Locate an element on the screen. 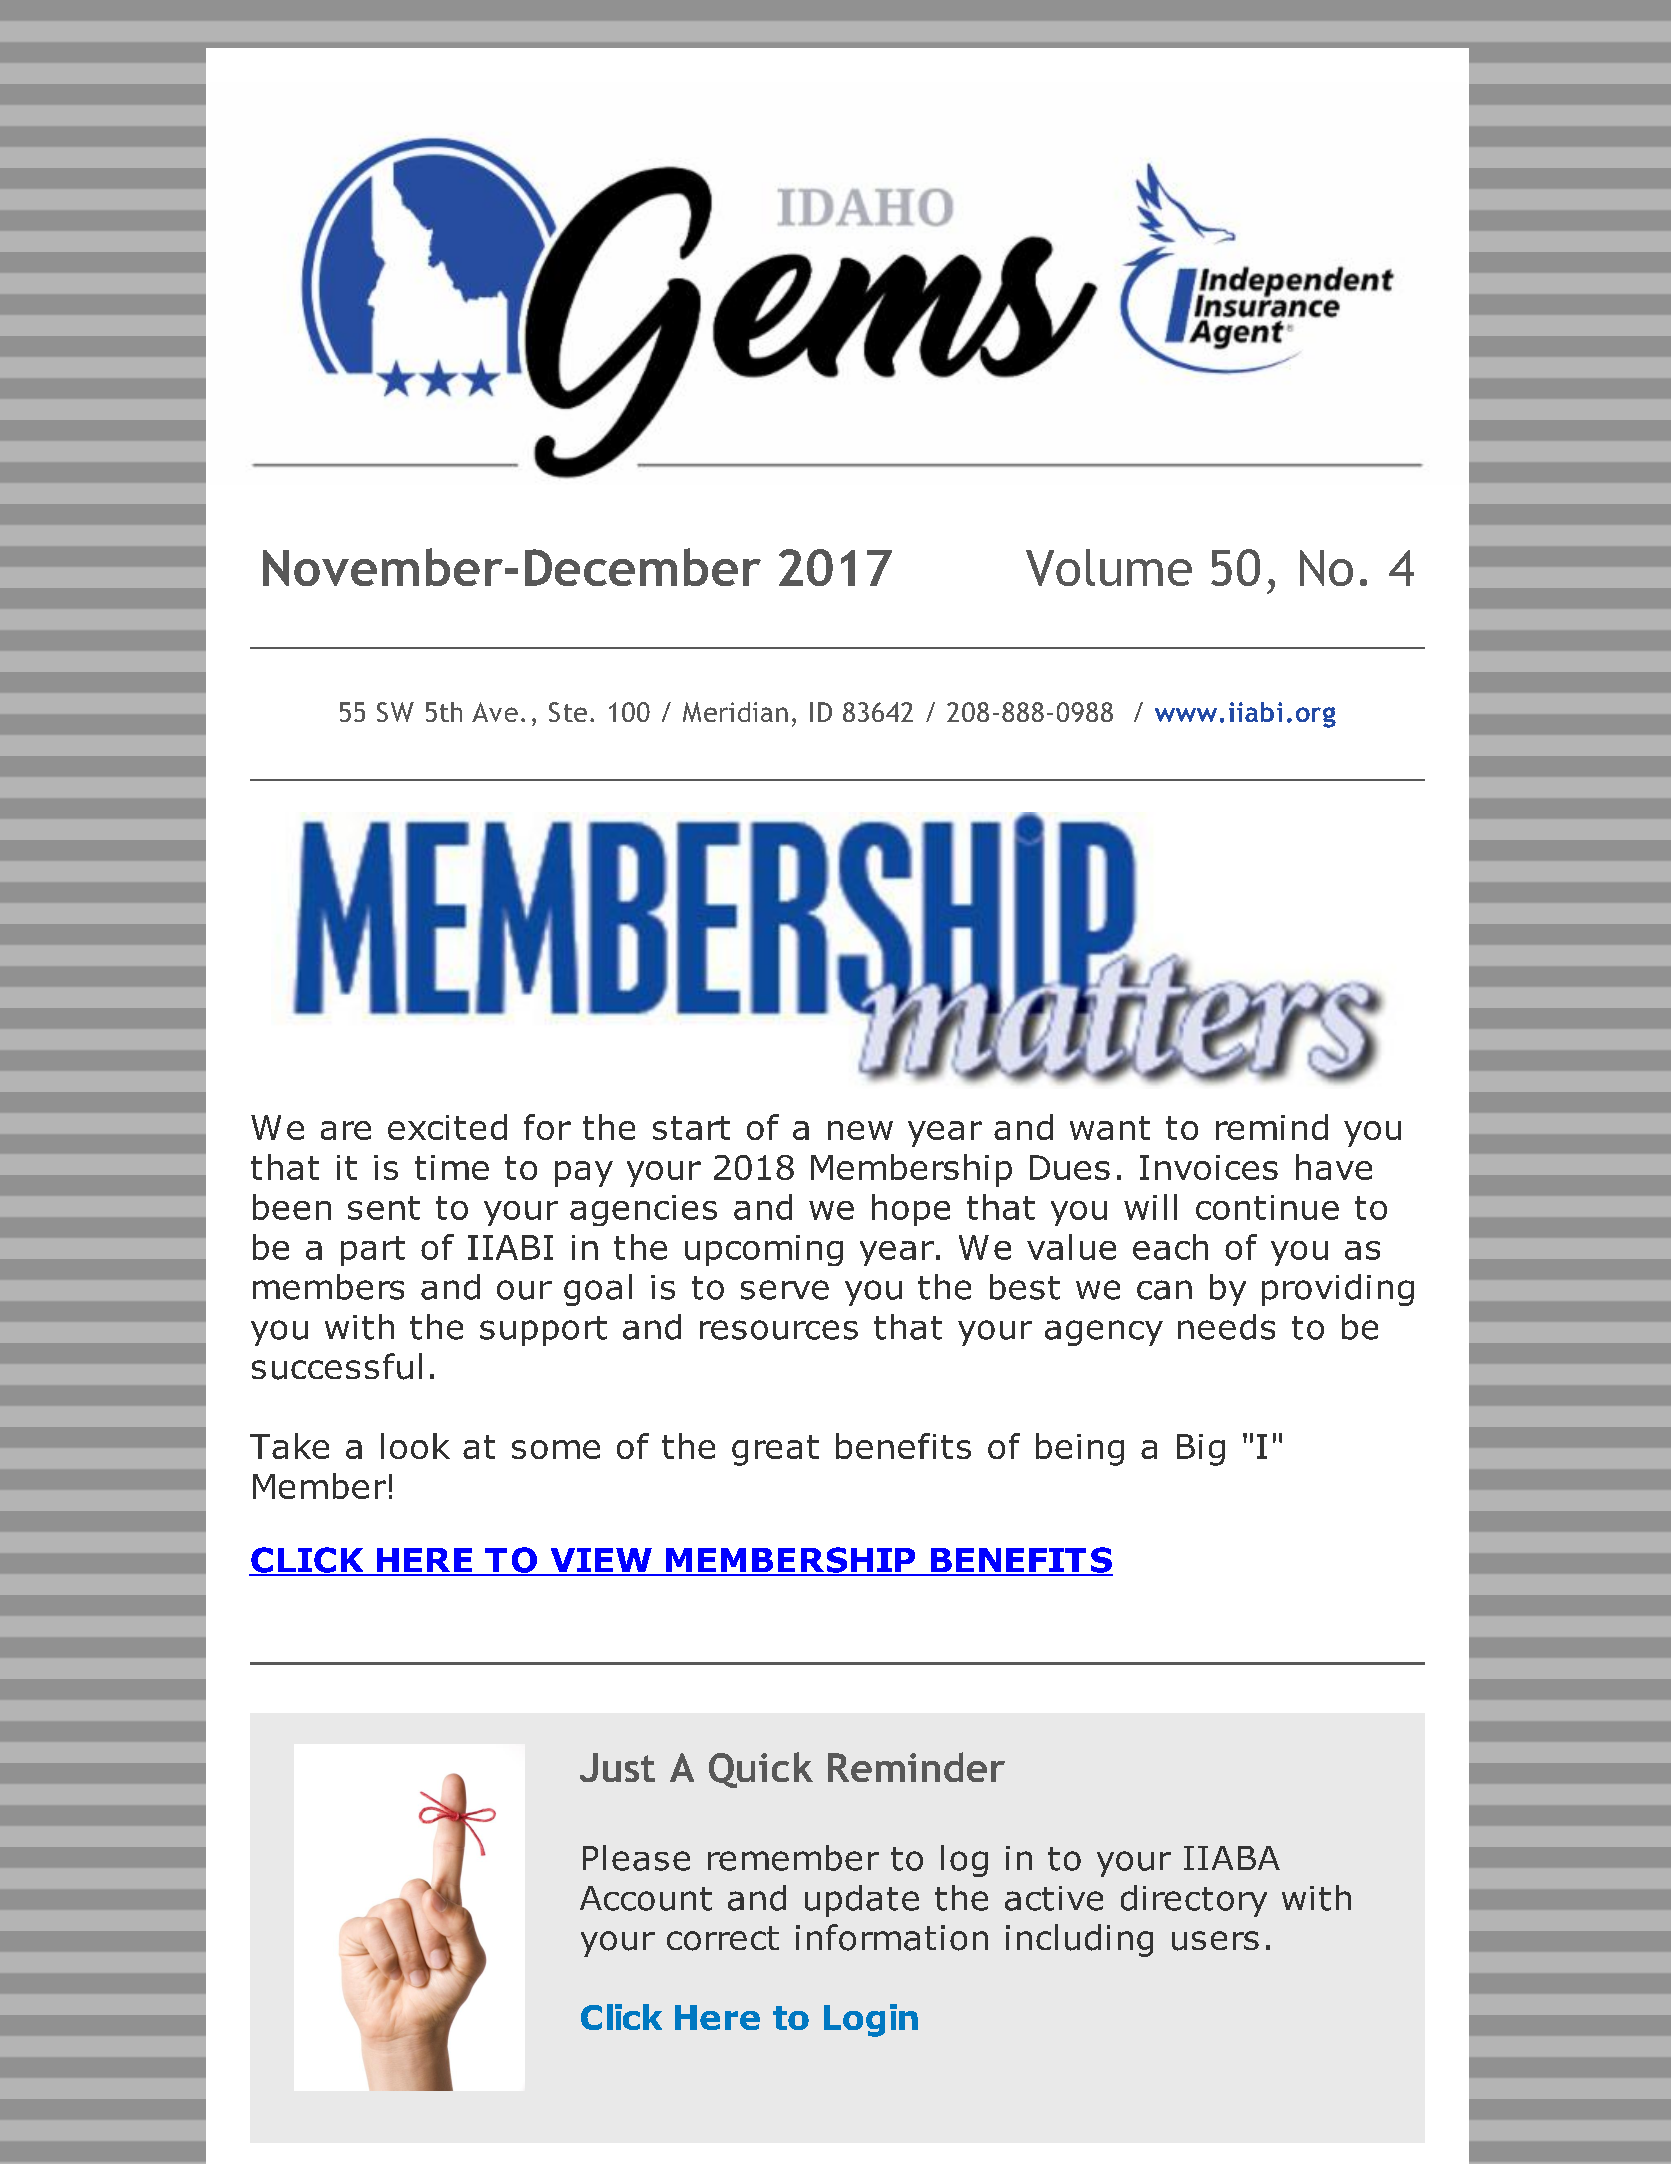 This screenshot has width=1672, height=2164. excited is located at coordinates (447, 1127).
